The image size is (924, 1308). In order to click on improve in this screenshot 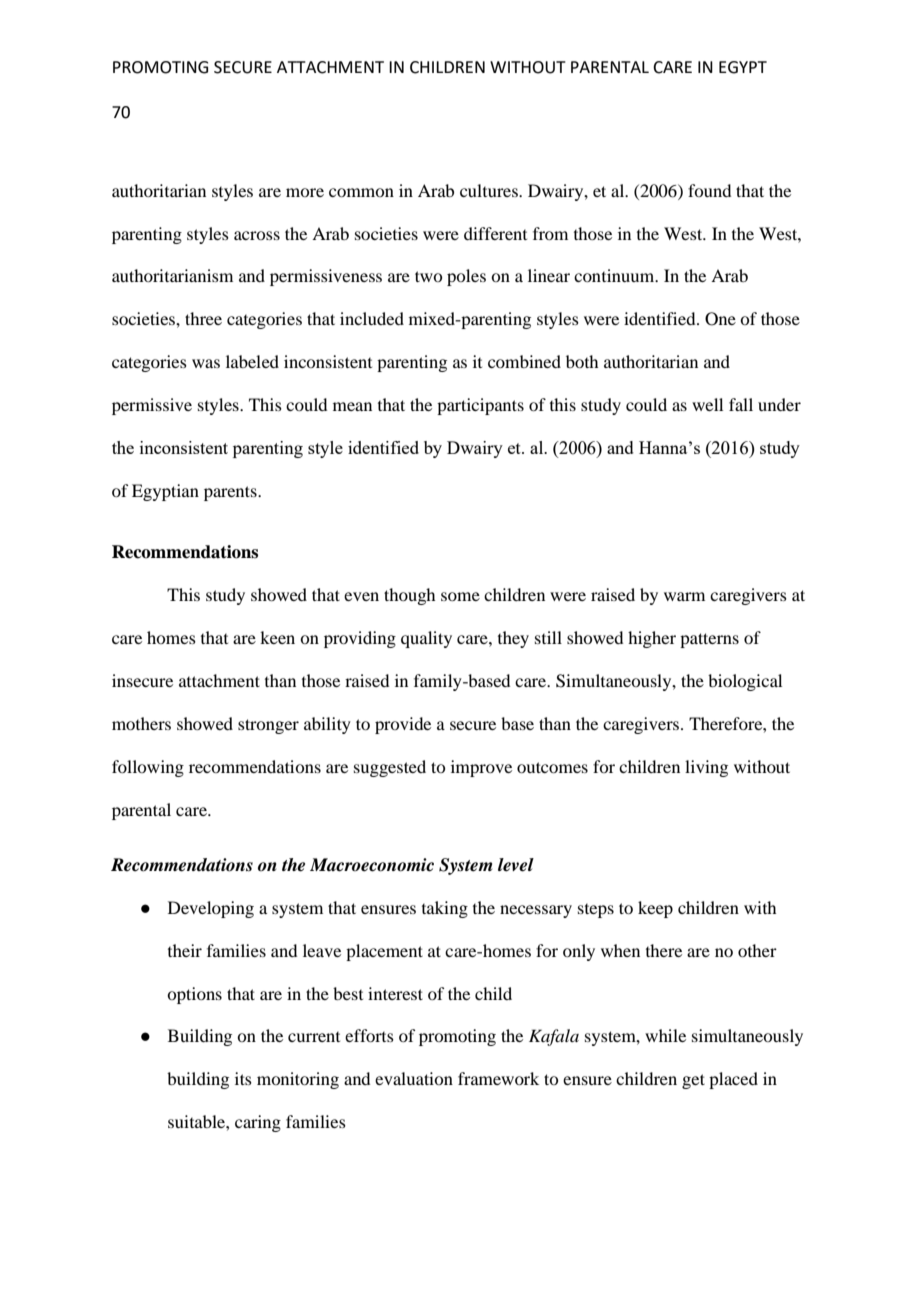, I will do `click(481, 768)`.
